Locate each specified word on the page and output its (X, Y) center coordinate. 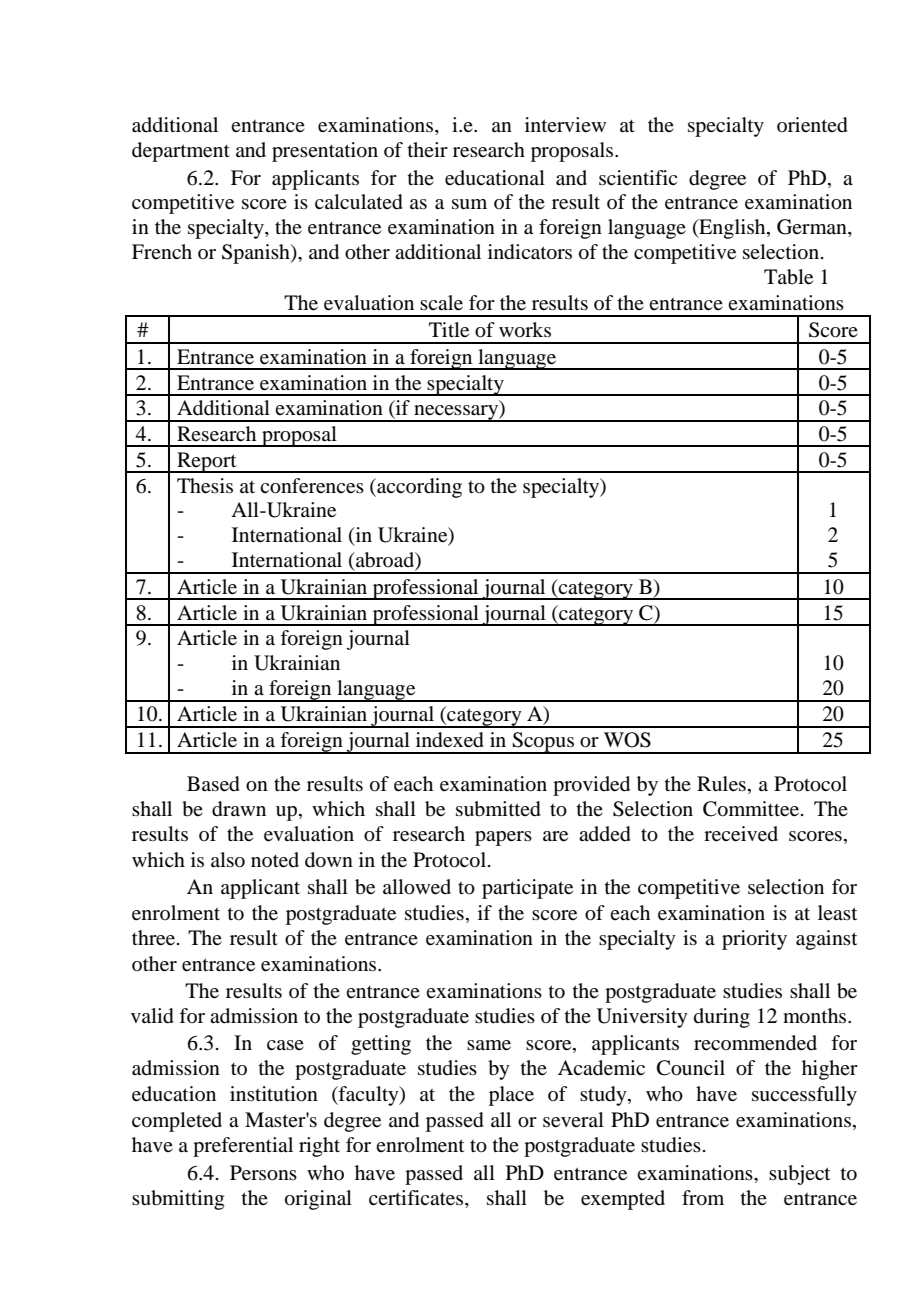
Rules (721, 784)
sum (469, 204)
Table (788, 277)
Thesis (205, 486)
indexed (450, 740)
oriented (812, 125)
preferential (243, 1147)
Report (207, 462)
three (155, 938)
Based (213, 784)
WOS (627, 740)
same (489, 1045)
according (418, 488)
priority (754, 940)
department (181, 152)
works (525, 330)
